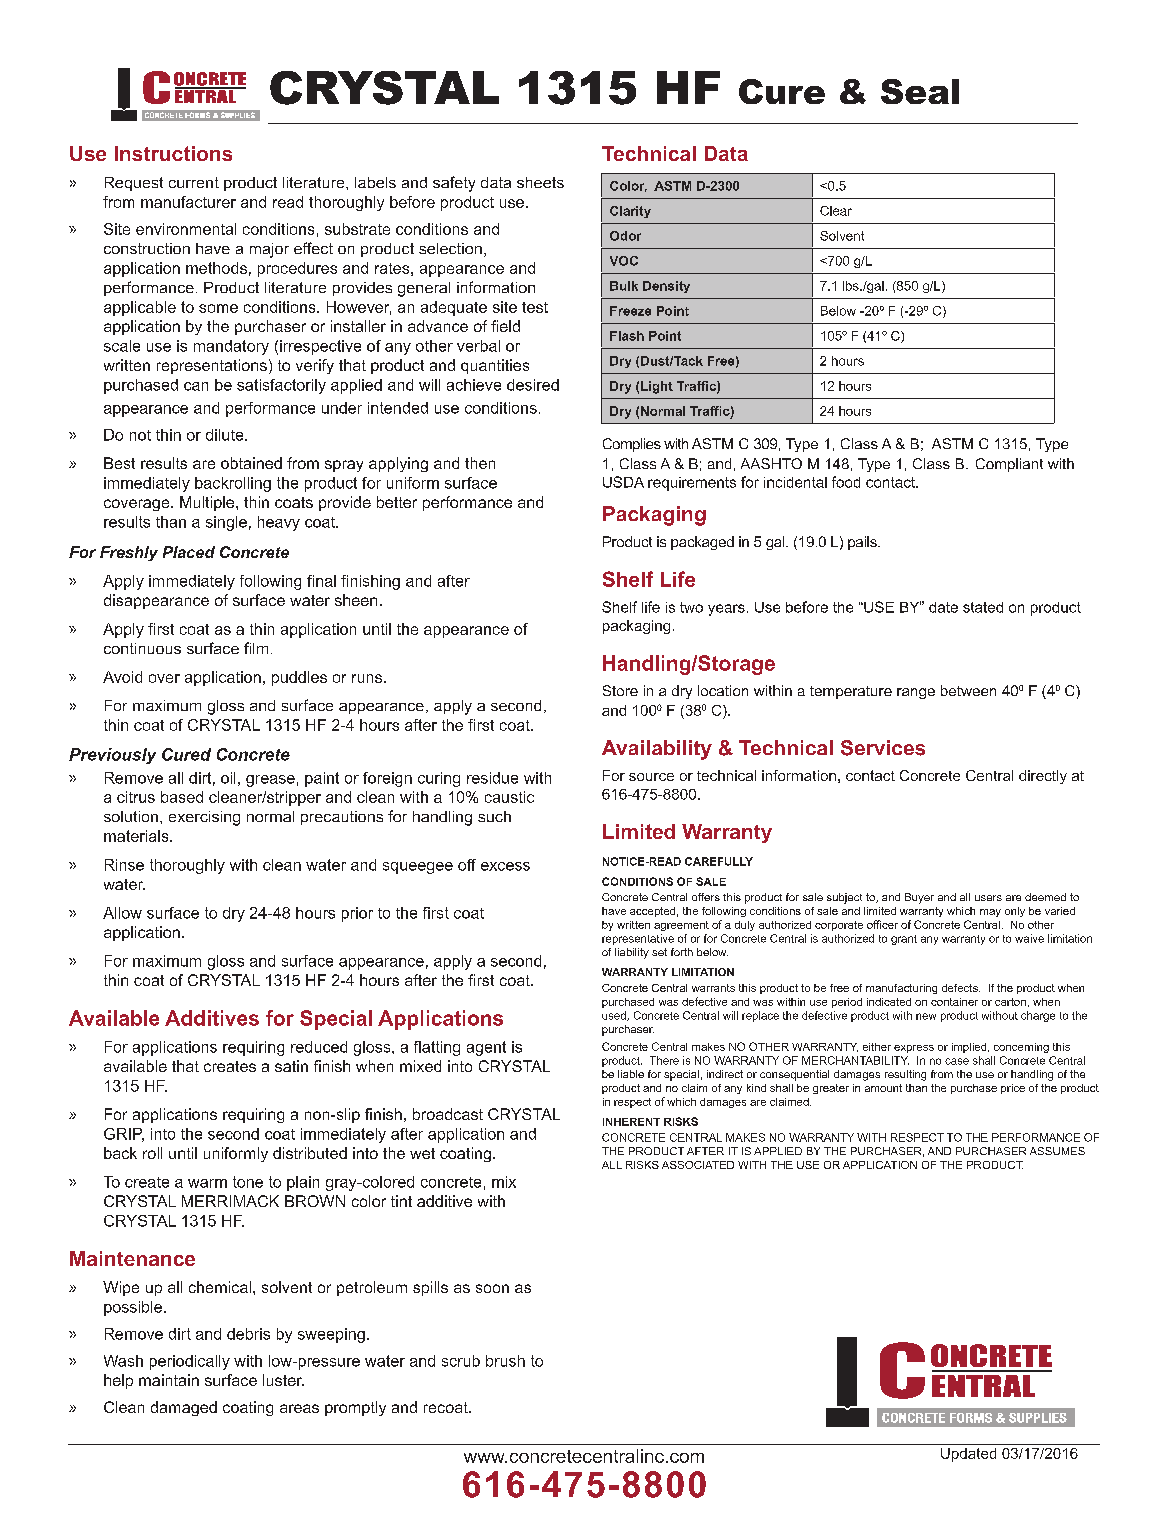  I want to click on Services, so click(883, 748).
